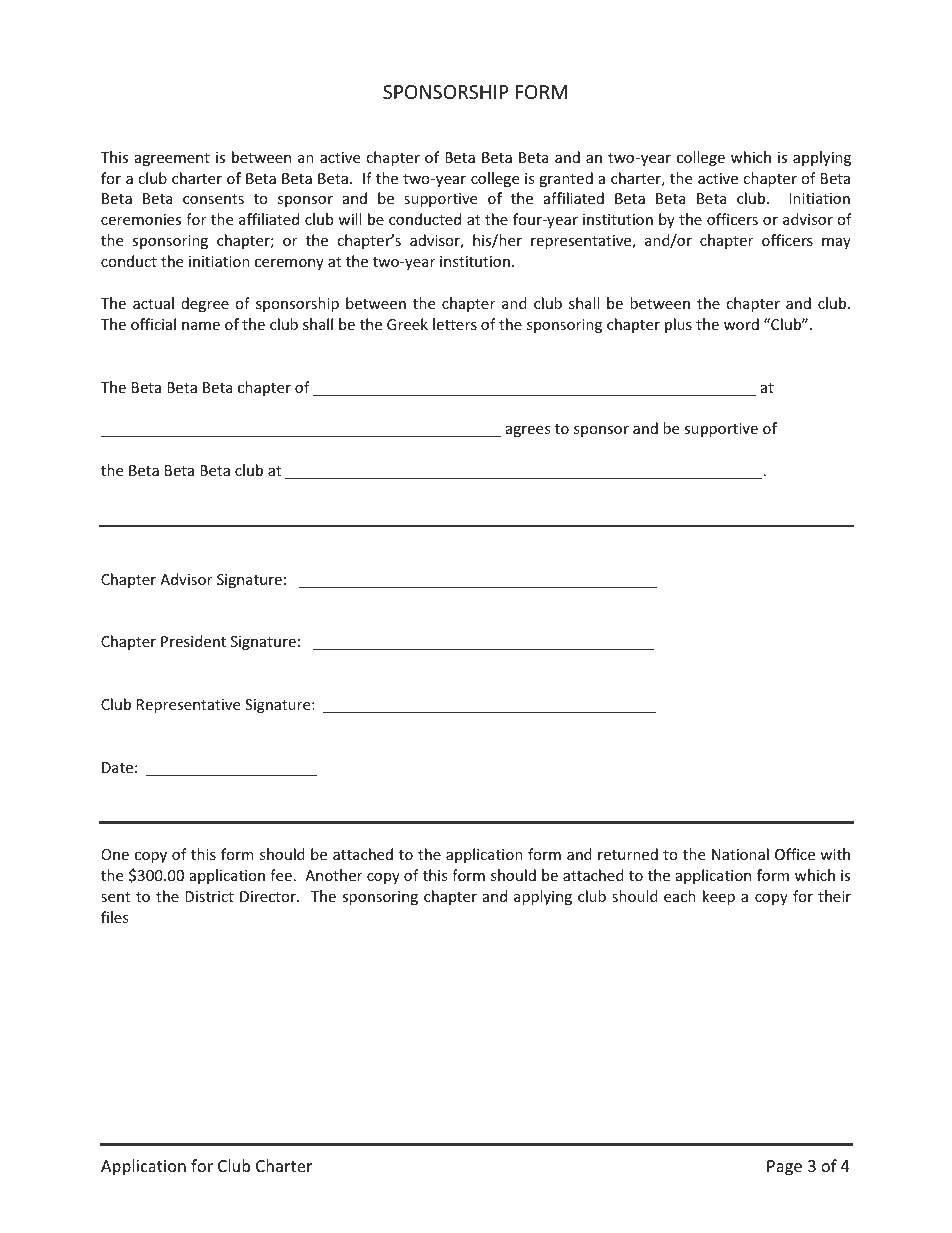 This screenshot has height=1233, width=952. I want to click on agrees, so click(528, 431).
